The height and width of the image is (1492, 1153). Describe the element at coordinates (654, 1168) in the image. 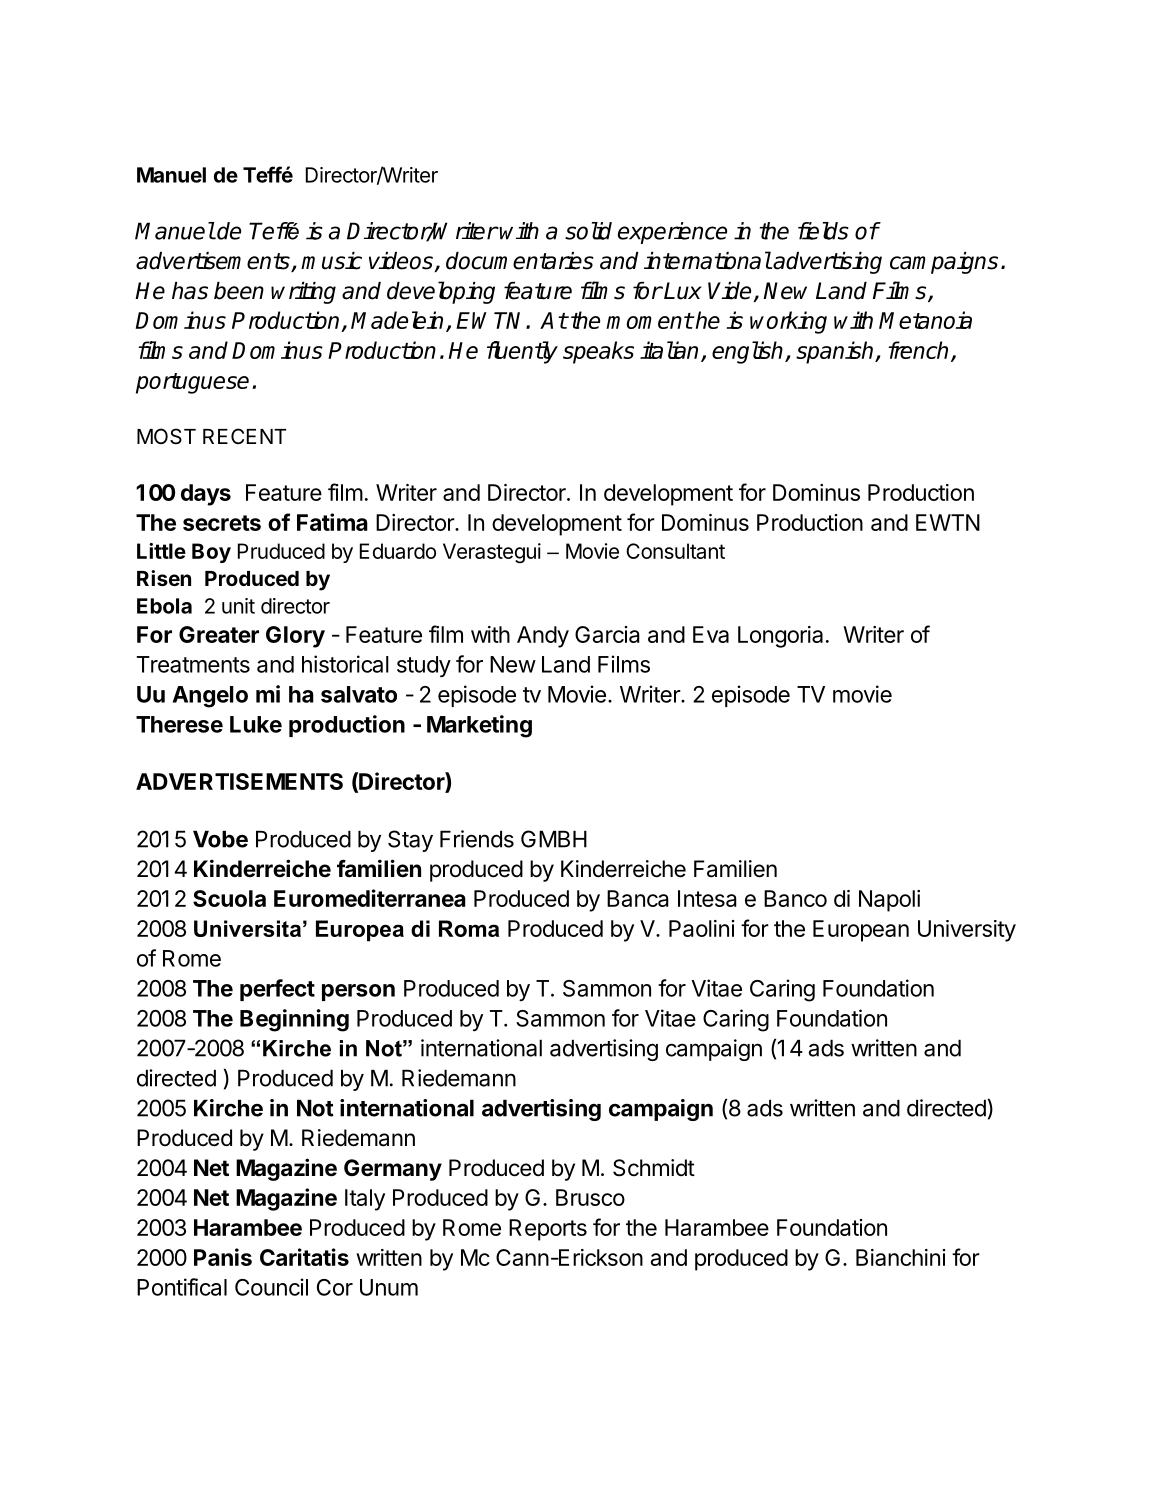

I see `Schmidt` at that location.
